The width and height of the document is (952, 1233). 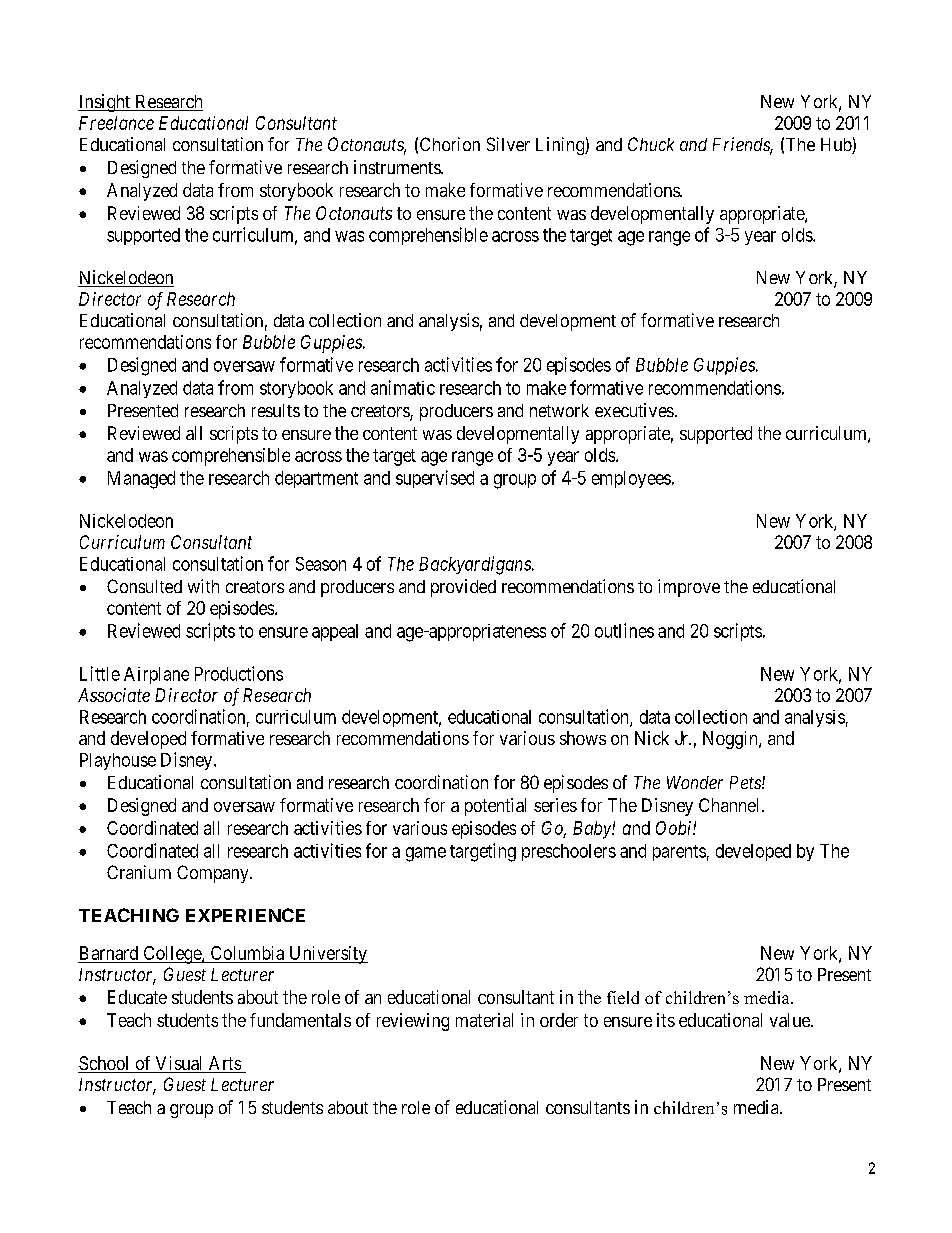 I want to click on provided, so click(x=463, y=588).
